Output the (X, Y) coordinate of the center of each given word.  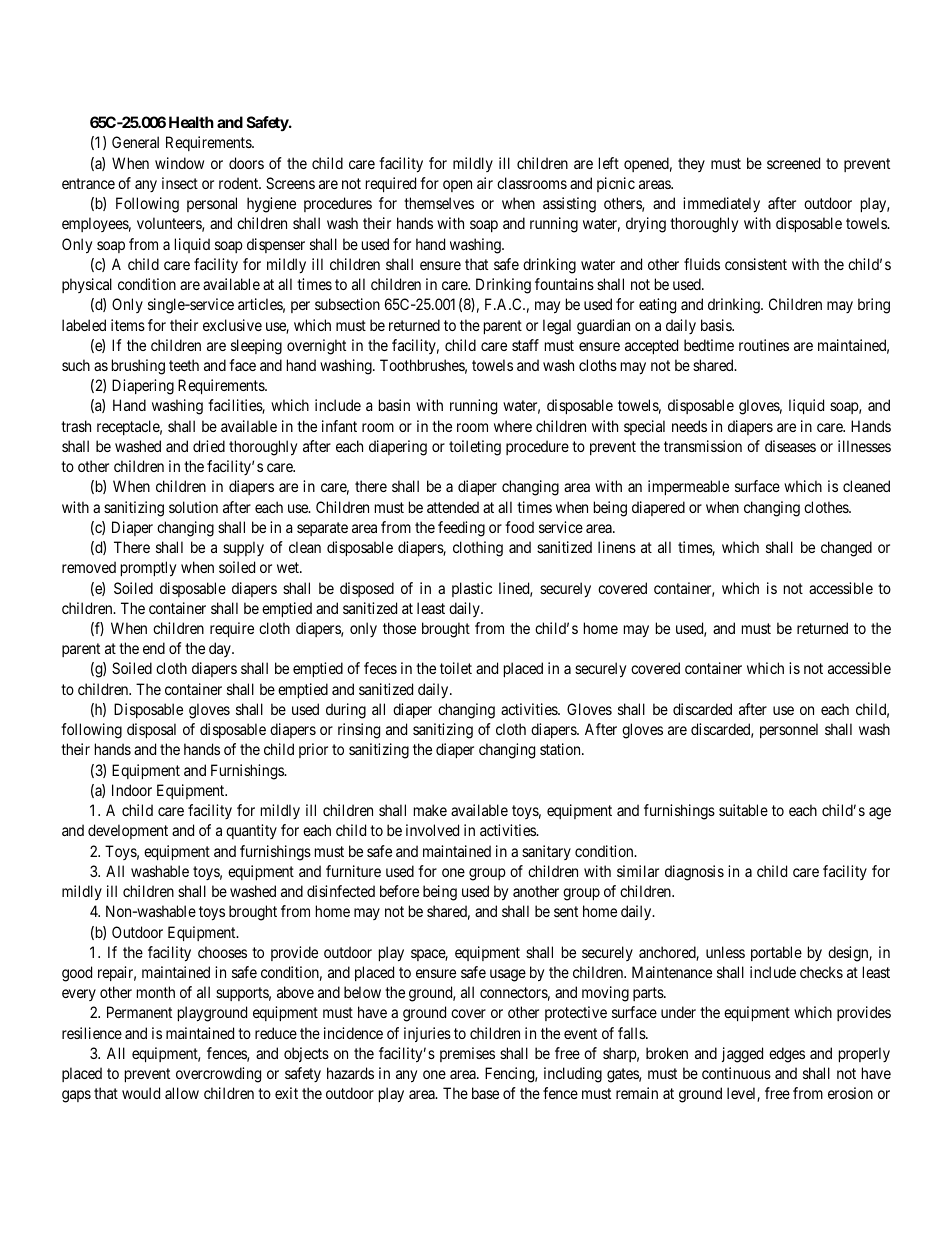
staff (525, 345)
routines (764, 345)
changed (846, 549)
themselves (439, 203)
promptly (148, 569)
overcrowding (218, 1075)
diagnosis (694, 873)
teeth (184, 365)
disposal (151, 730)
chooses (222, 952)
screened (793, 163)
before (399, 891)
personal (212, 204)
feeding (461, 529)
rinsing (359, 731)
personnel (789, 730)
